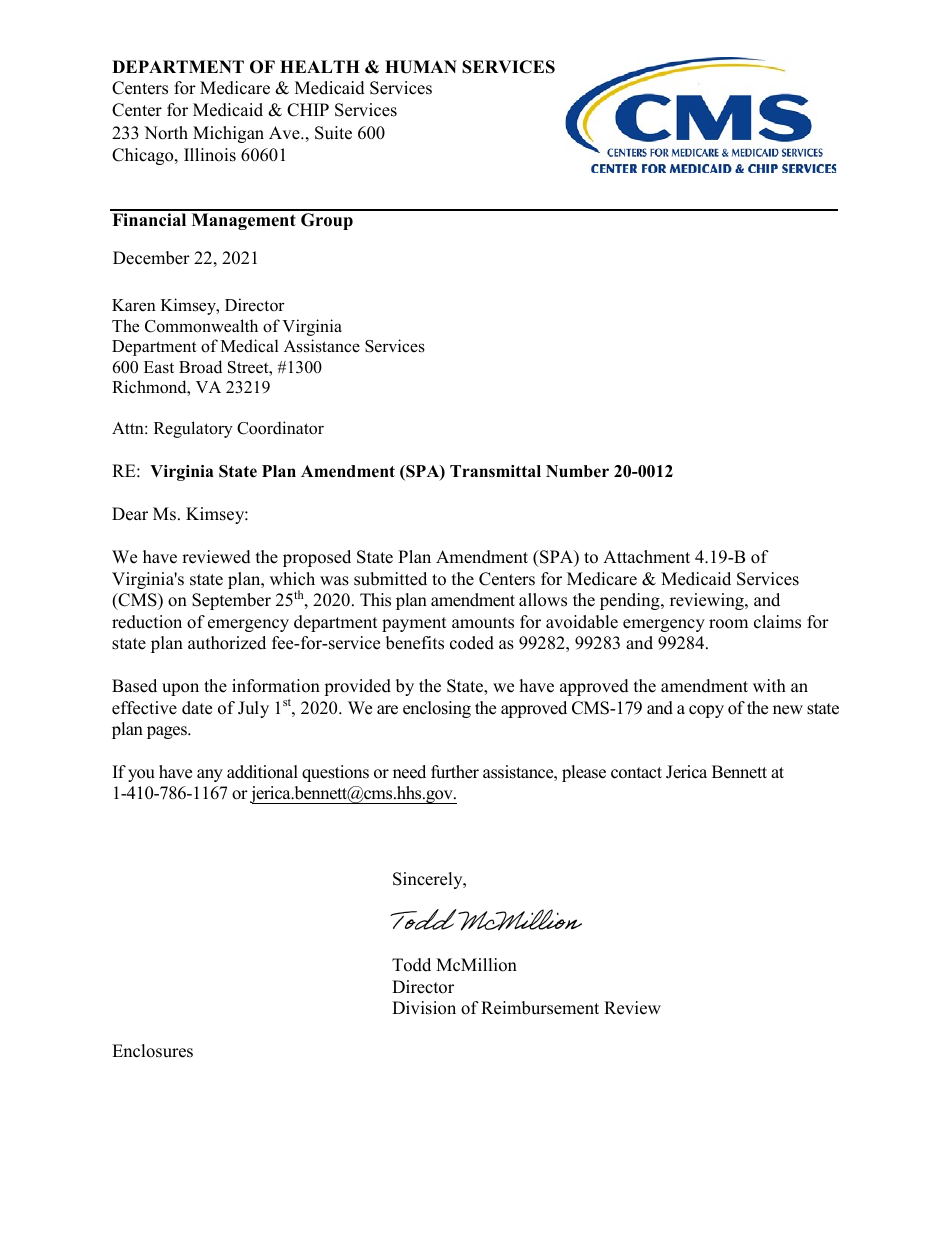 This screenshot has height=1233, width=952. What do you see at coordinates (231, 601) in the screenshot?
I see `September` at bounding box center [231, 601].
